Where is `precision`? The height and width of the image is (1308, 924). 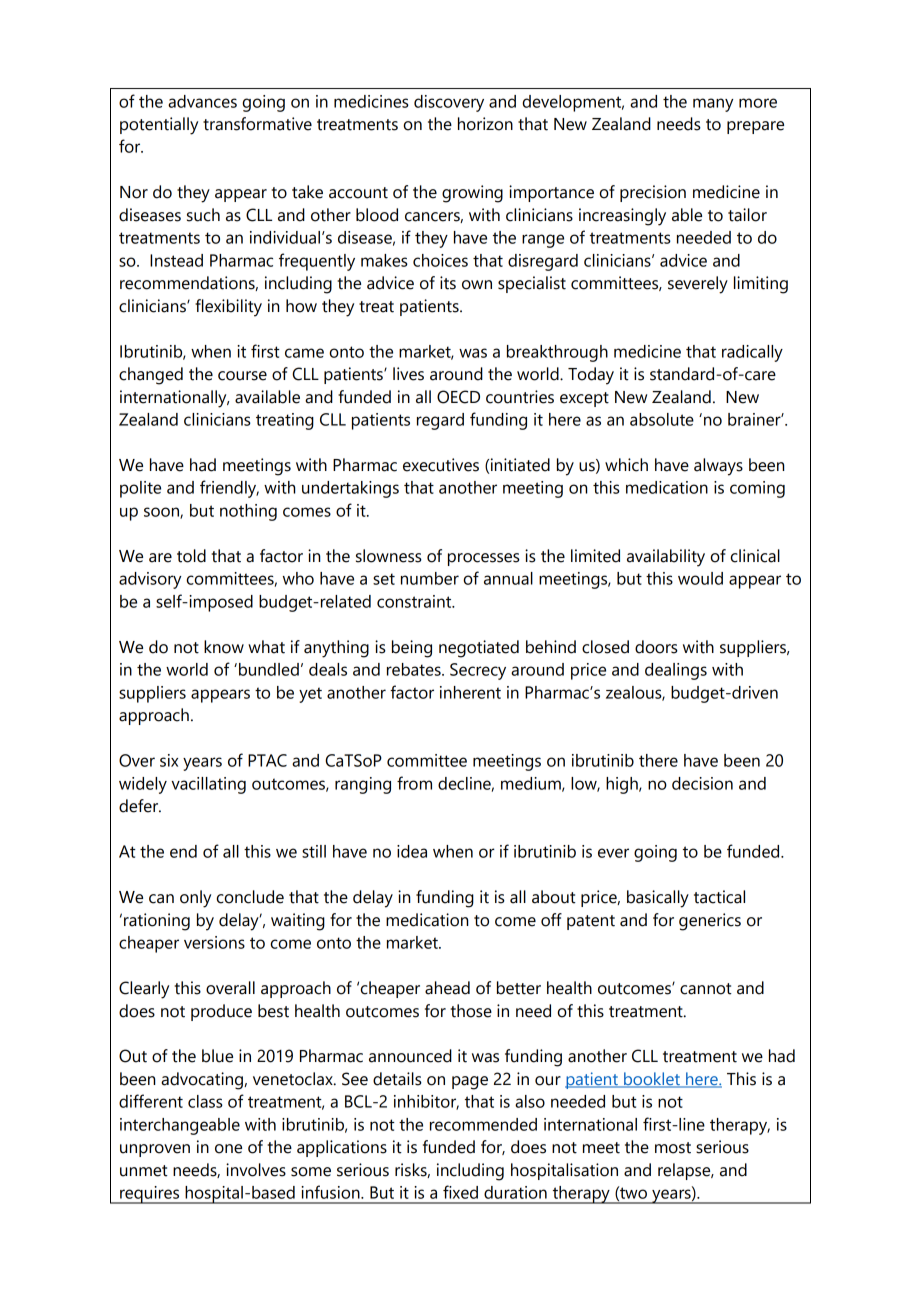
precision is located at coordinates (653, 193).
